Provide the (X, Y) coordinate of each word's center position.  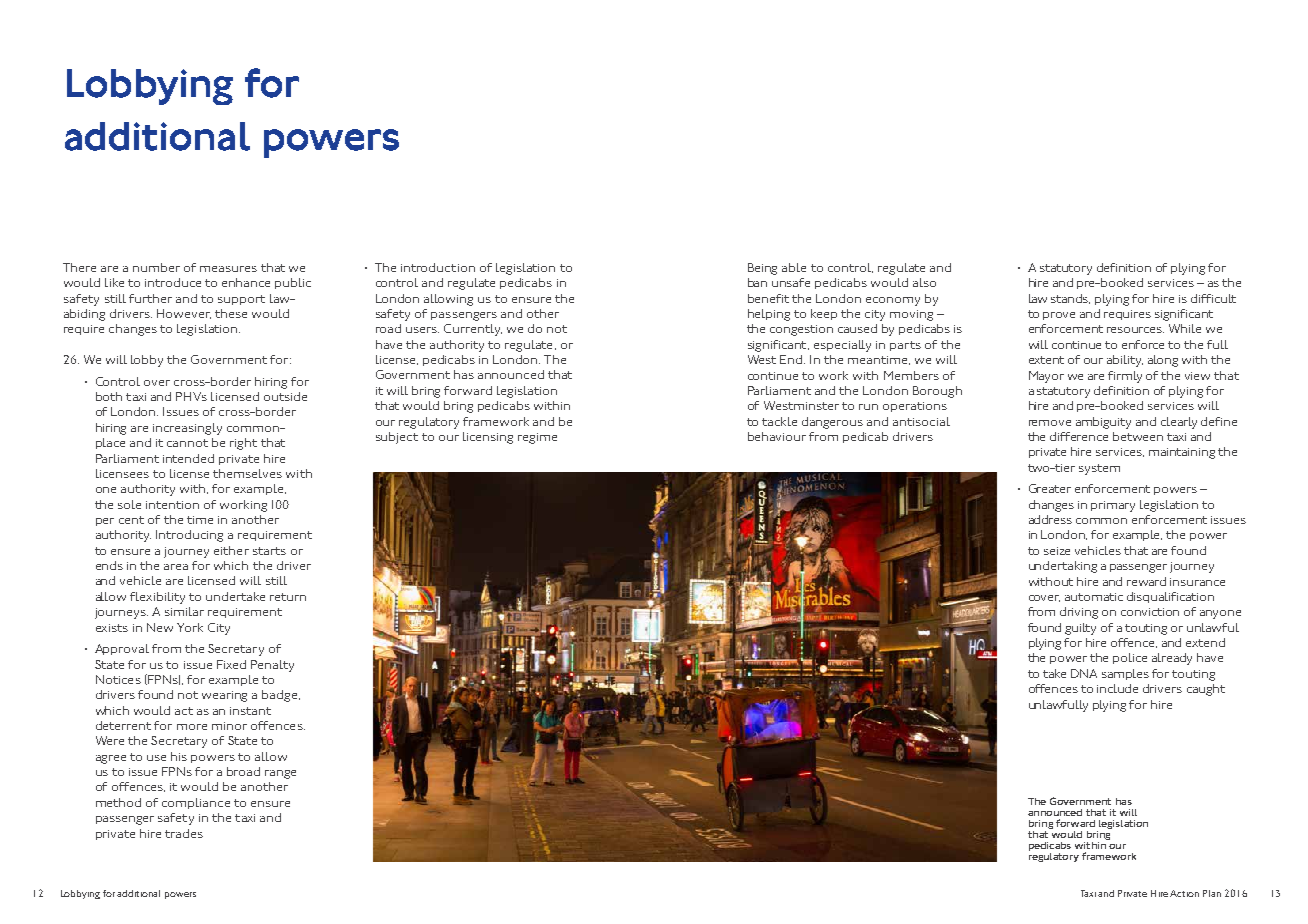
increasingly (187, 429)
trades (184, 833)
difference (1079, 436)
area (176, 567)
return (288, 597)
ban (757, 282)
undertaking (1063, 567)
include (1117, 688)
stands (1070, 299)
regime (537, 438)
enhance (246, 282)
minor (229, 726)
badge (281, 696)
